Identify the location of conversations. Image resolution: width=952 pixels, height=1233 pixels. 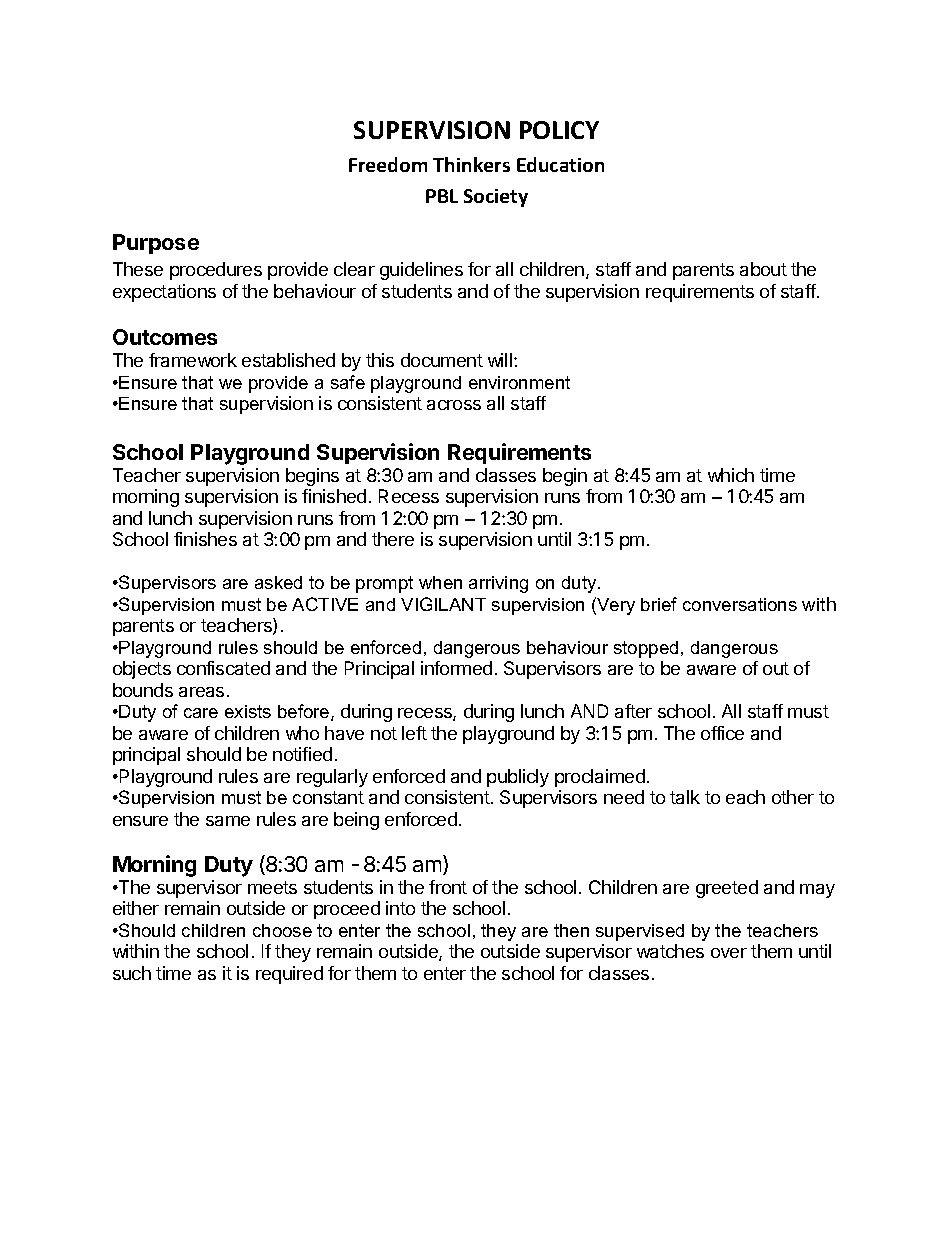
(740, 604).
